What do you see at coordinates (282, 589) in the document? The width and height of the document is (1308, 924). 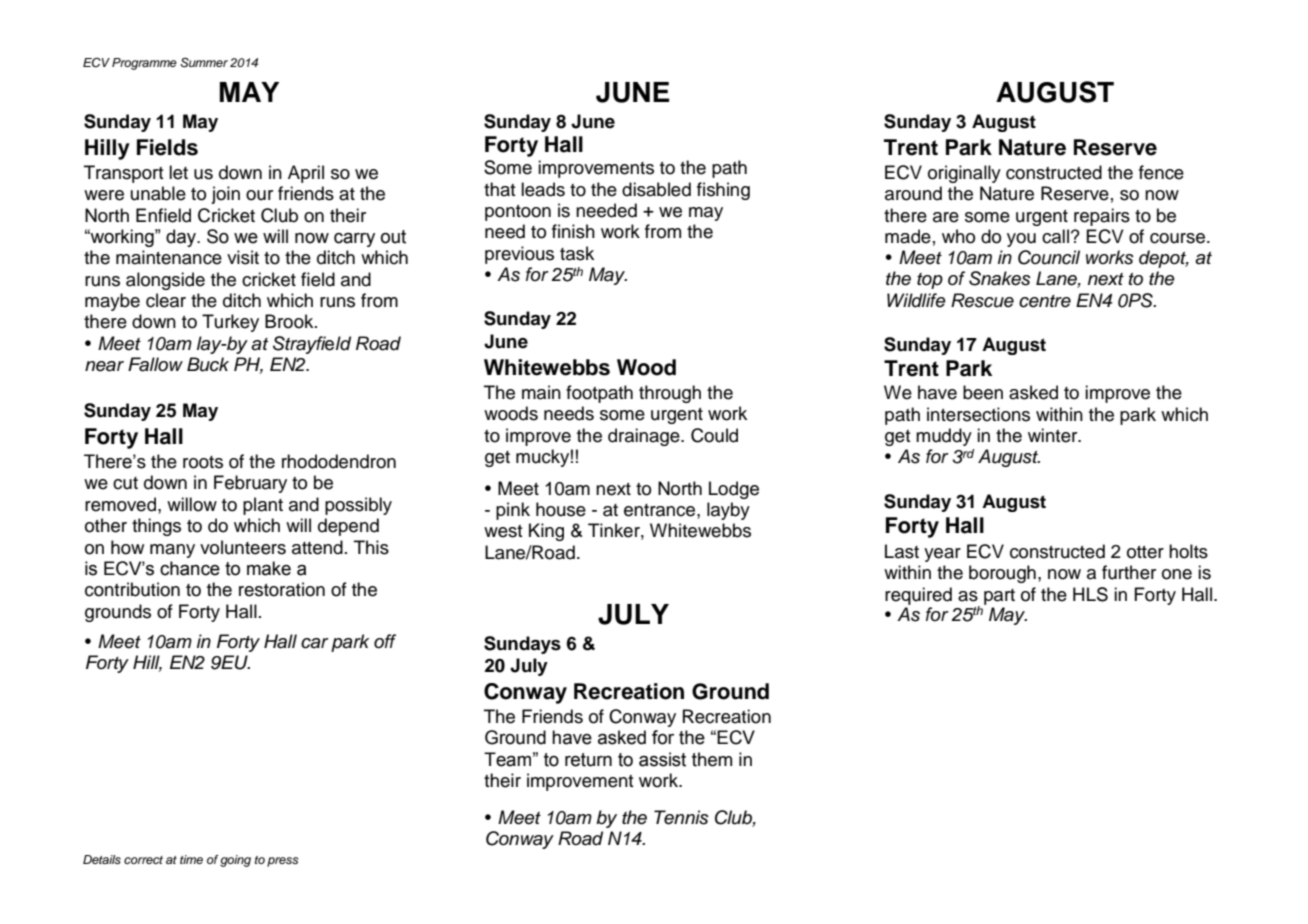 I see `restoration` at bounding box center [282, 589].
